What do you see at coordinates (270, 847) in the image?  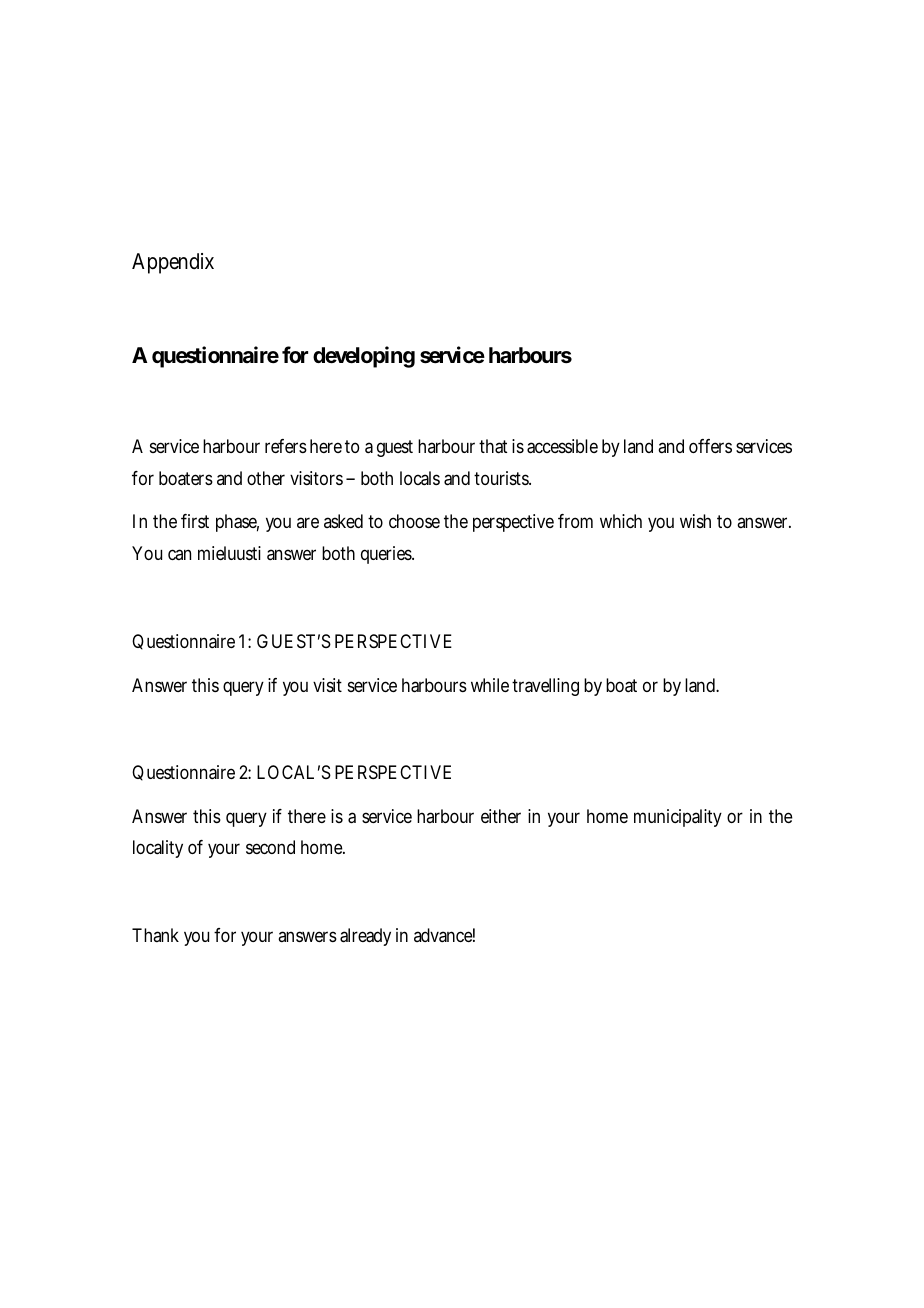 I see `second` at bounding box center [270, 847].
